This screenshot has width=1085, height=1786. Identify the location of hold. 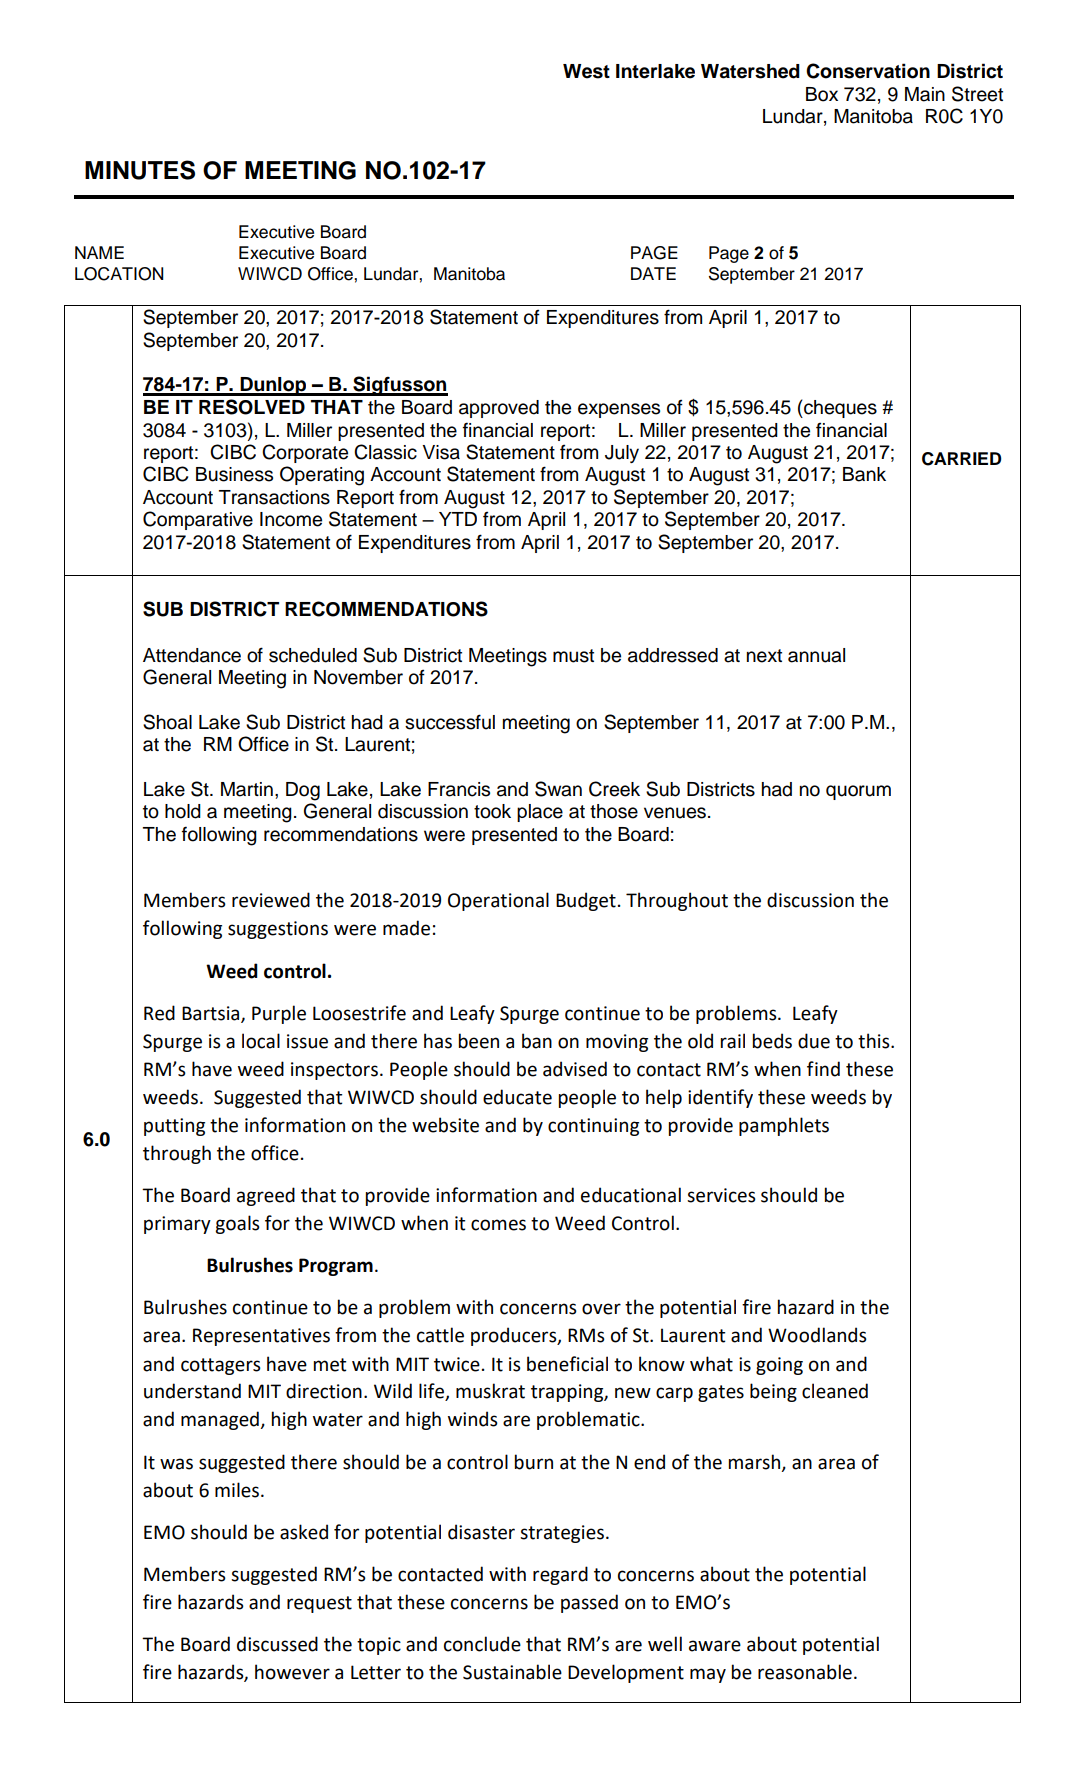
(183, 811).
